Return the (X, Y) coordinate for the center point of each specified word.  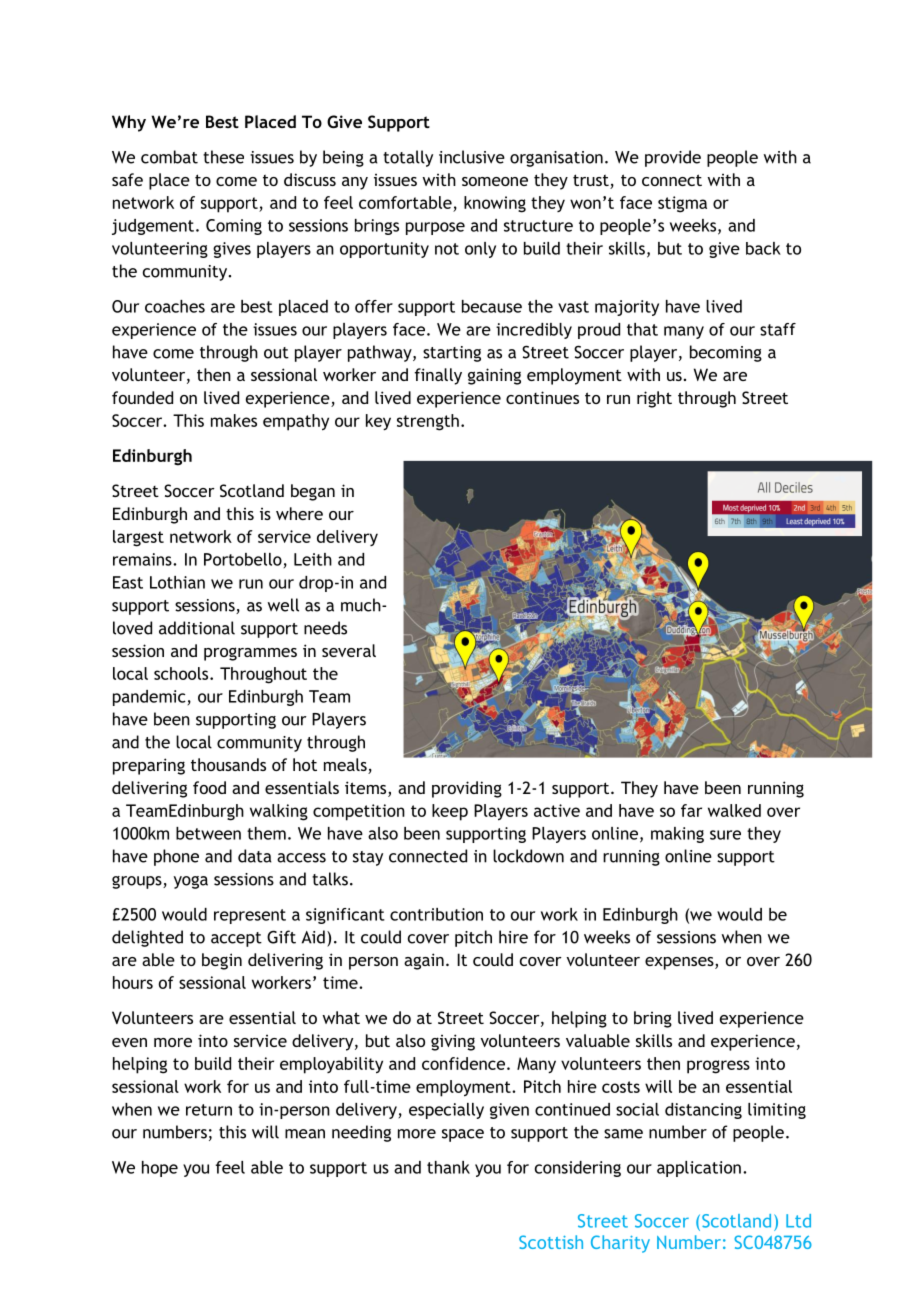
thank (448, 1167)
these (223, 157)
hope (160, 1169)
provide (673, 158)
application (699, 1169)
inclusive (472, 157)
